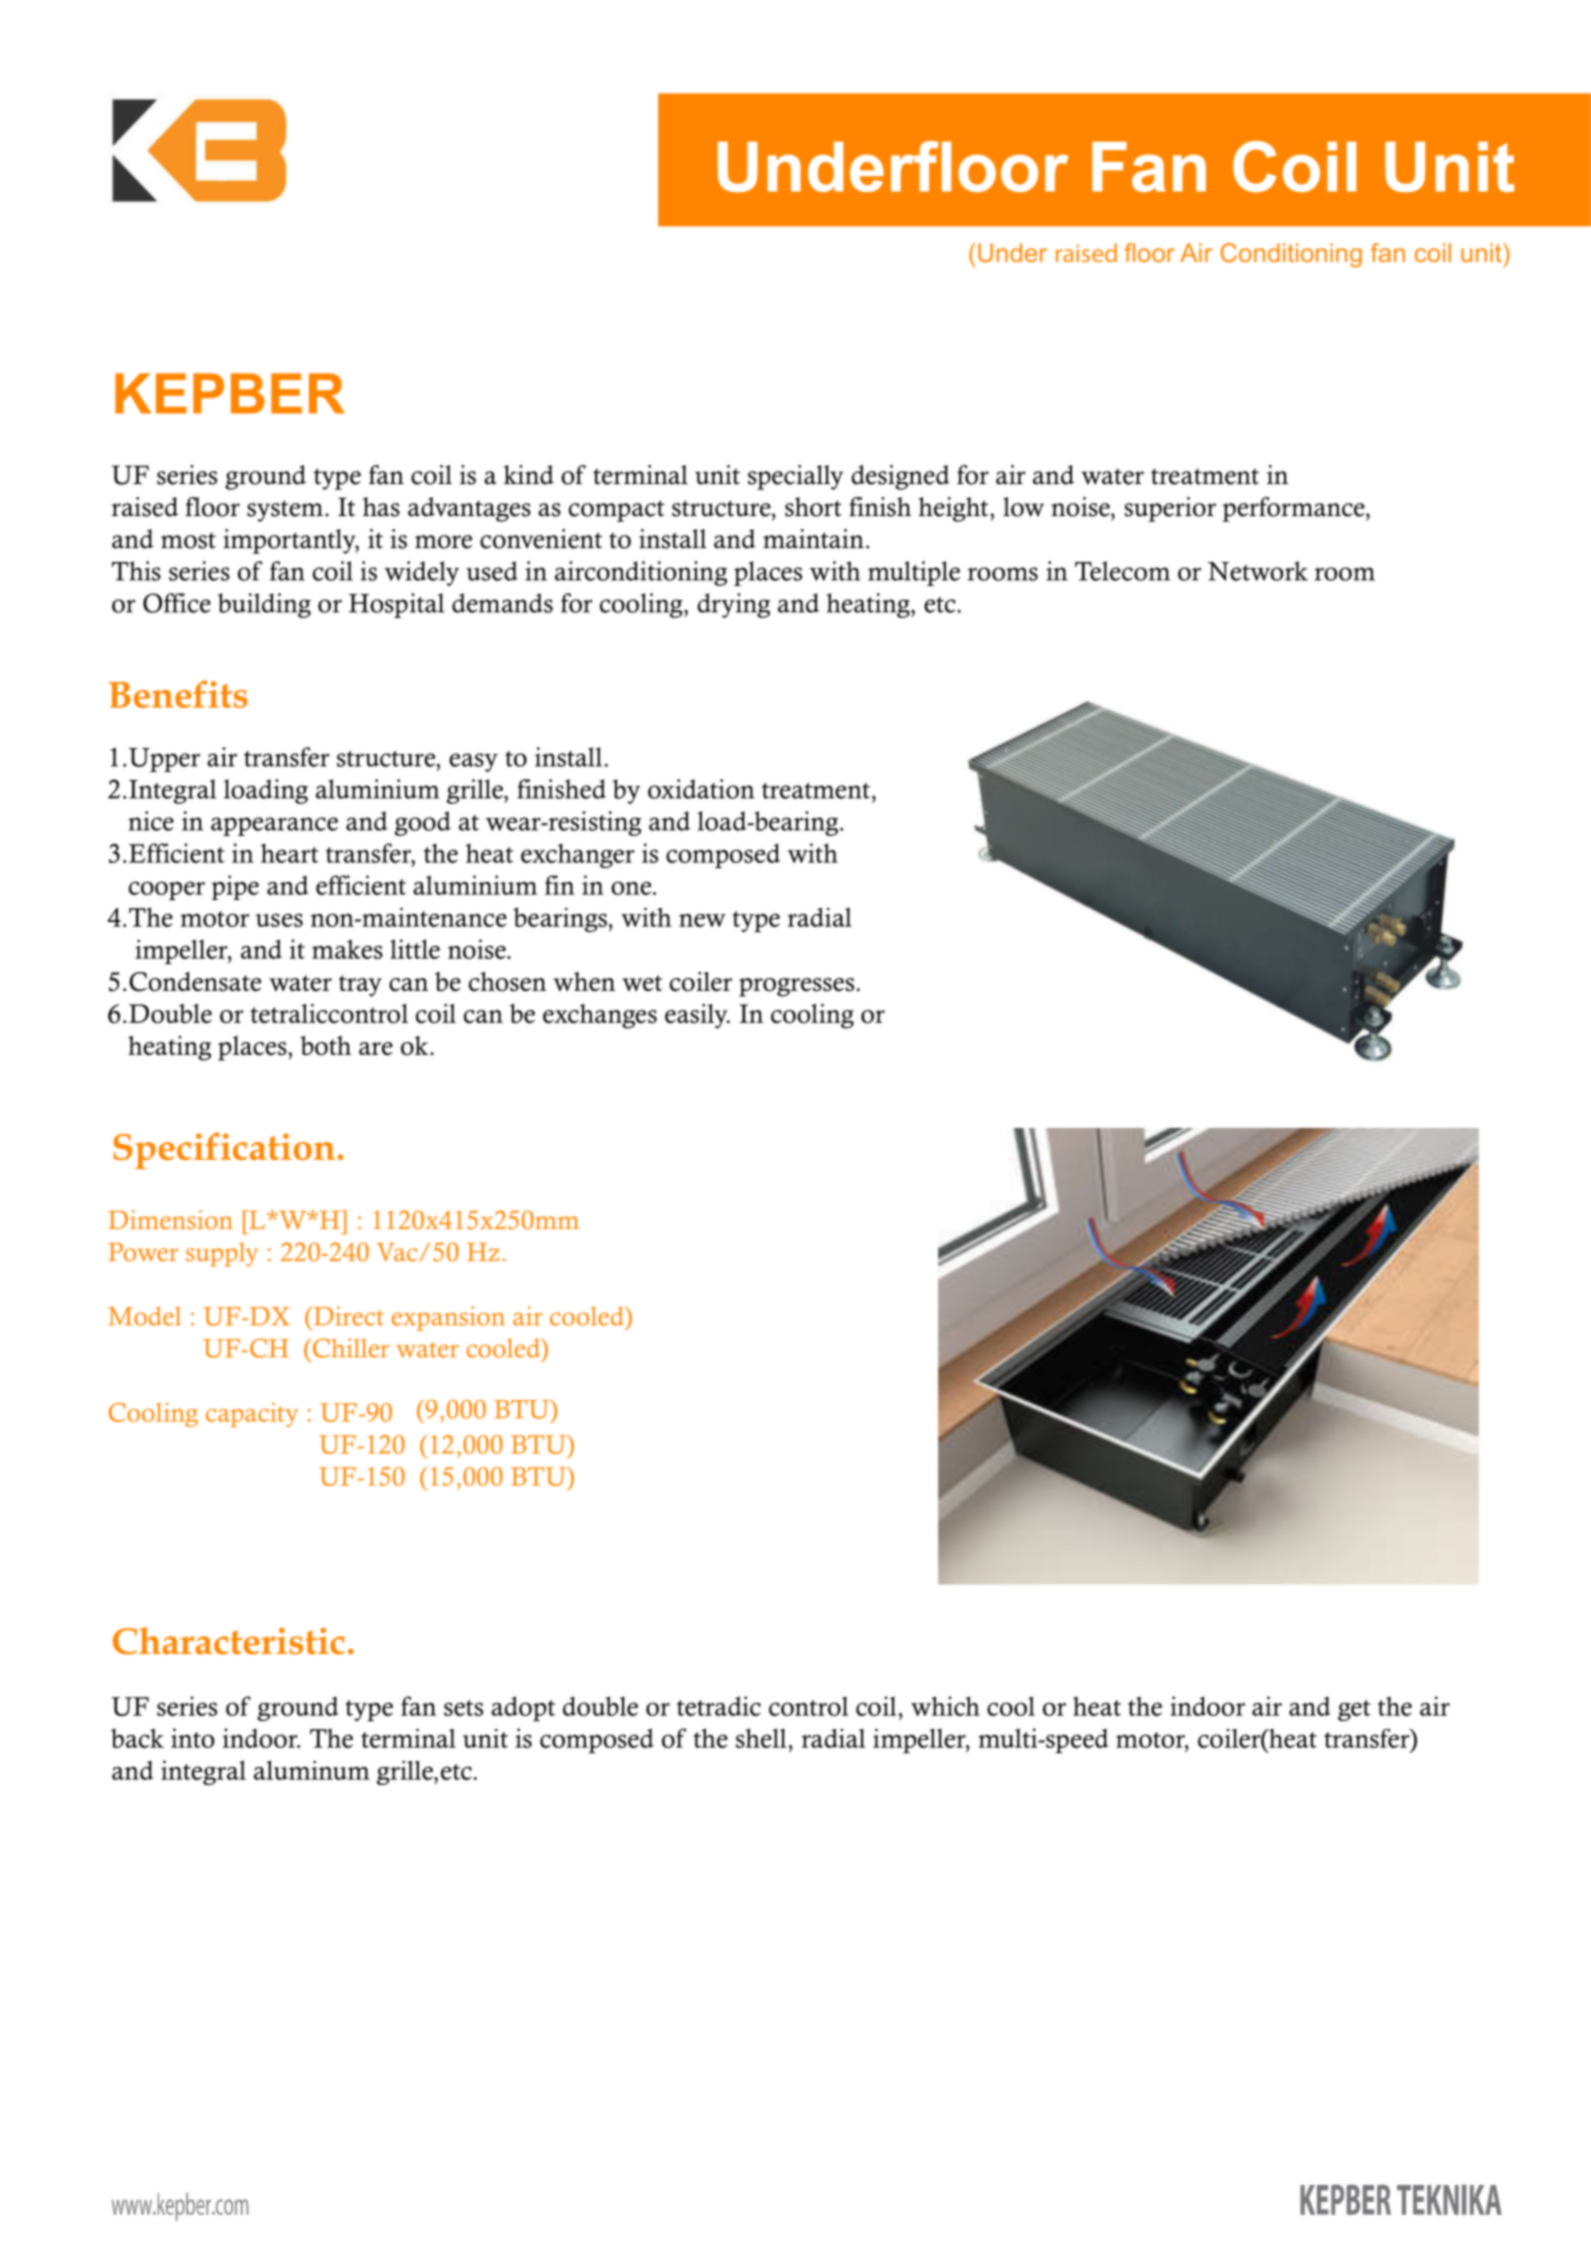 This page has width=1591, height=2250. I want to click on superior, so click(1170, 509).
